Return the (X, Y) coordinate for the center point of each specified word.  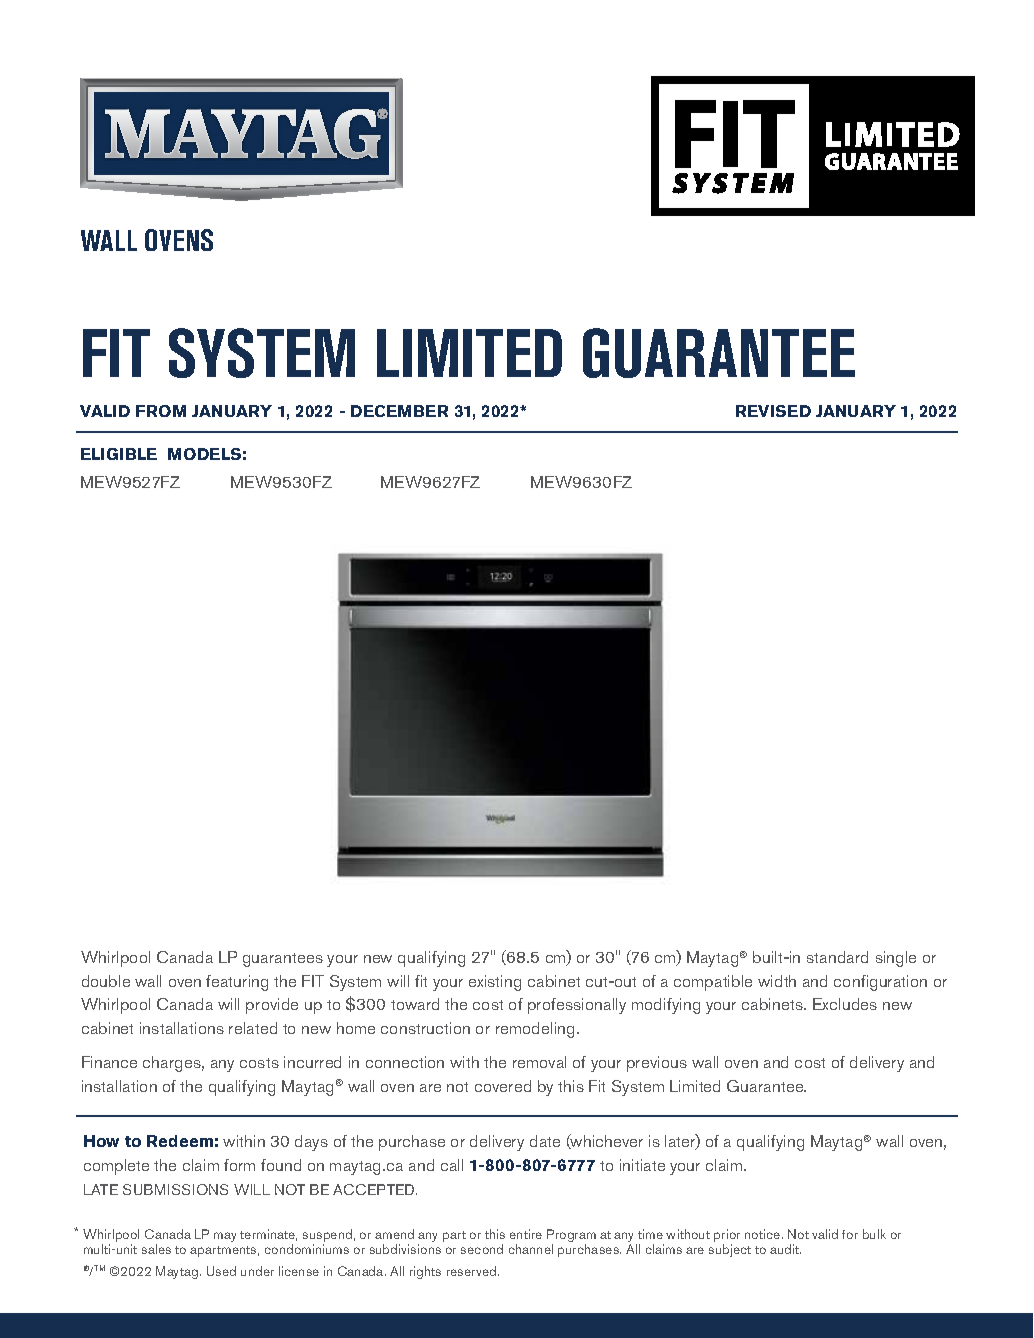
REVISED (773, 411)
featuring (237, 983)
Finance (109, 1062)
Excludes (845, 1004)
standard (837, 957)
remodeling (535, 1030)
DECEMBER (399, 411)
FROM (161, 411)
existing (495, 983)
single (896, 959)
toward (415, 1004)
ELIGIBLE (119, 454)
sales (156, 1249)
